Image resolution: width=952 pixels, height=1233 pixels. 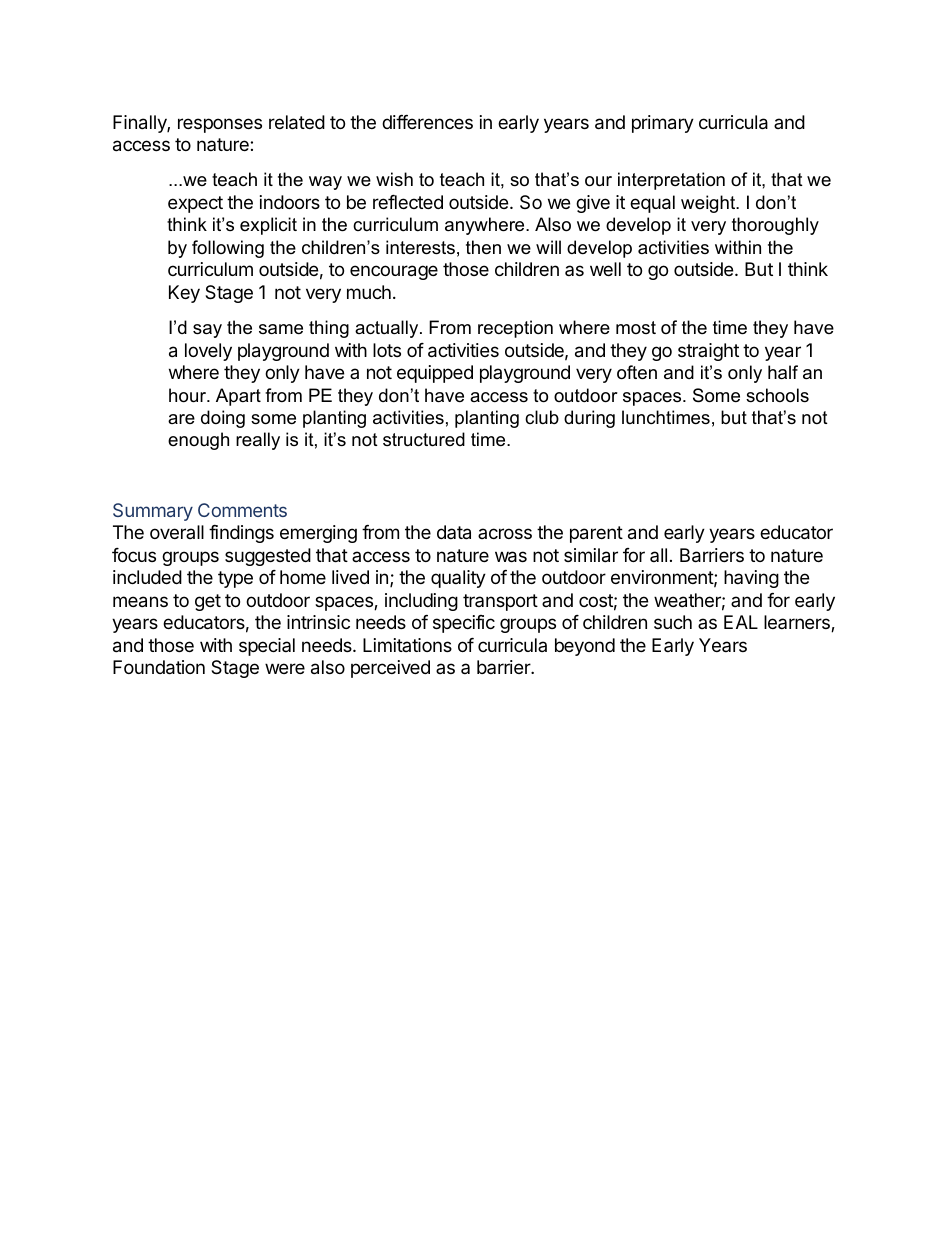 What do you see at coordinates (220, 125) in the document?
I see `responses` at bounding box center [220, 125].
